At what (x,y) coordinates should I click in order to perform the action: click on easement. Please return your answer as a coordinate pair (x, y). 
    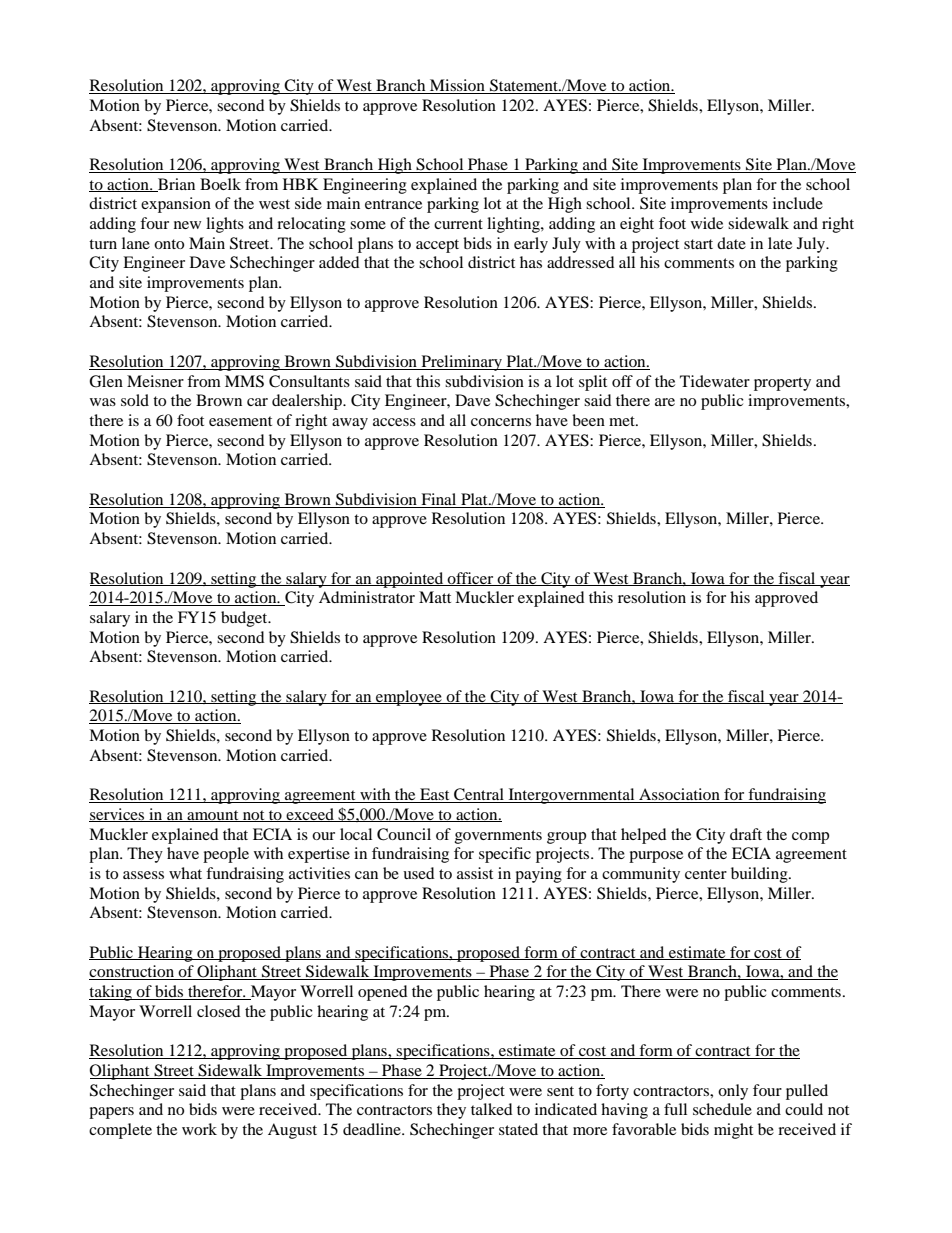
    Looking at the image, I should click on (240, 421).
